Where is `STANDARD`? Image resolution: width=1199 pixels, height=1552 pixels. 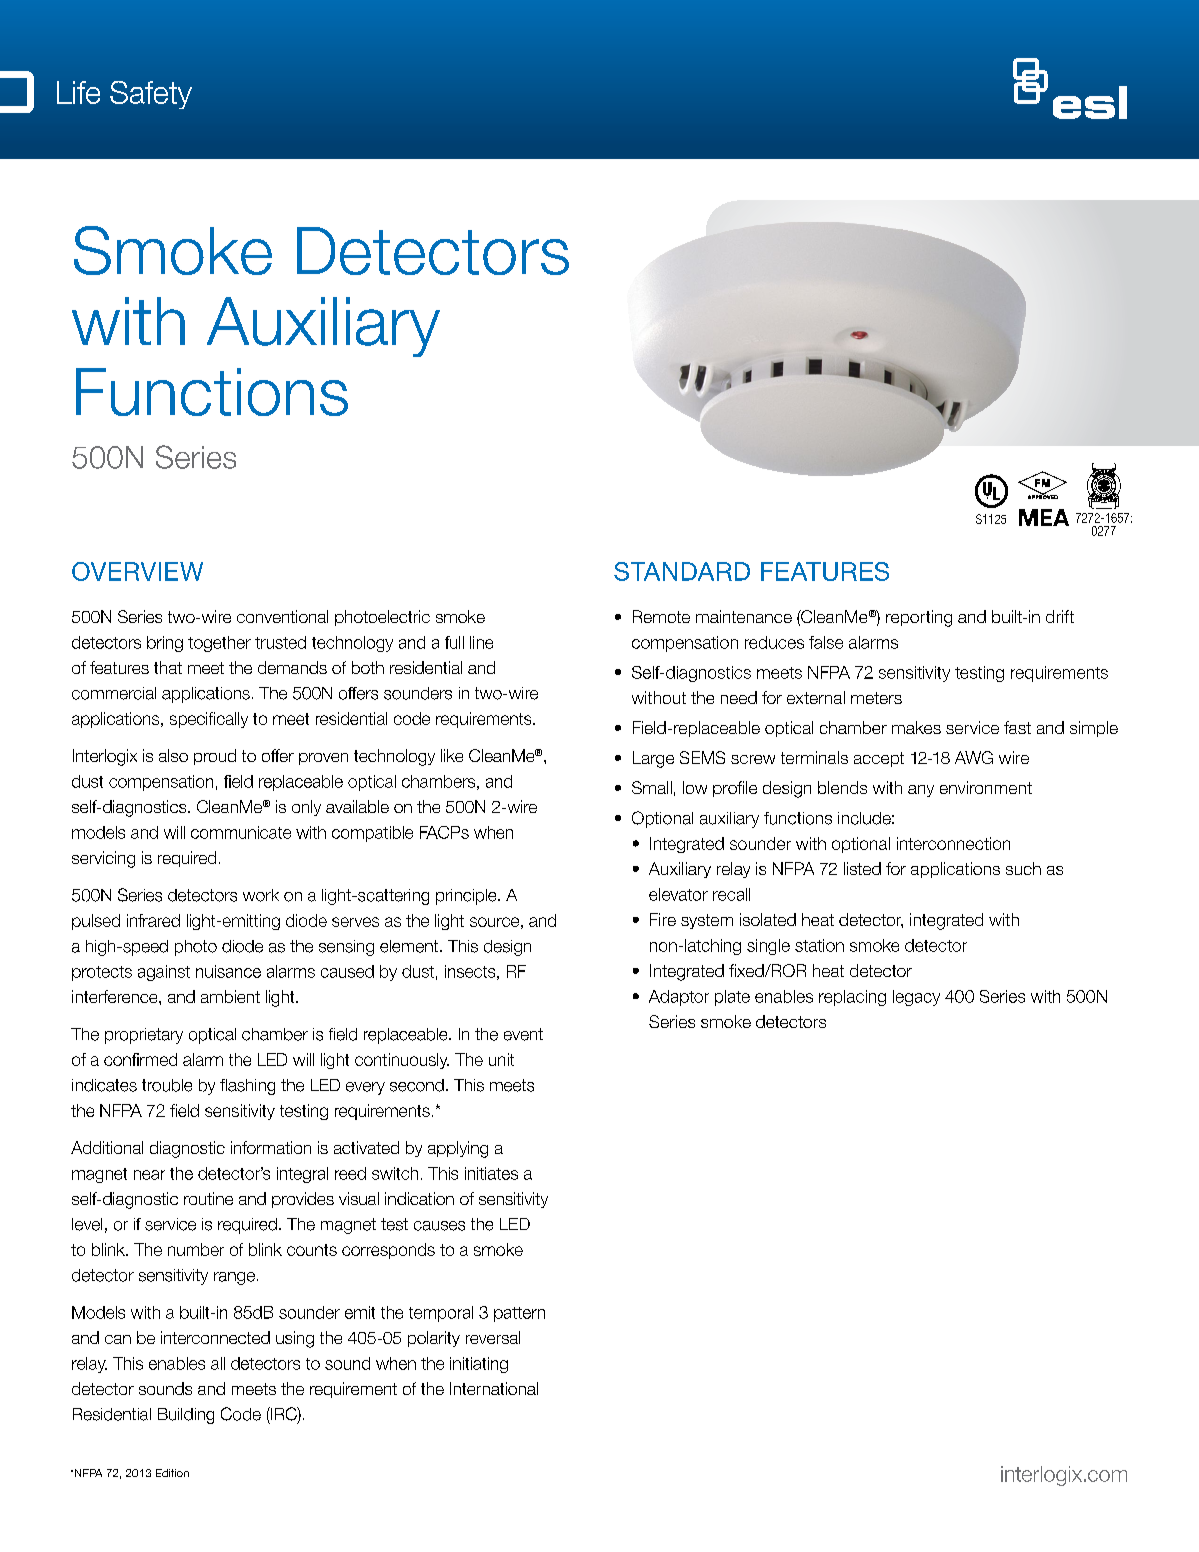
STANDARD is located at coordinates (682, 571).
